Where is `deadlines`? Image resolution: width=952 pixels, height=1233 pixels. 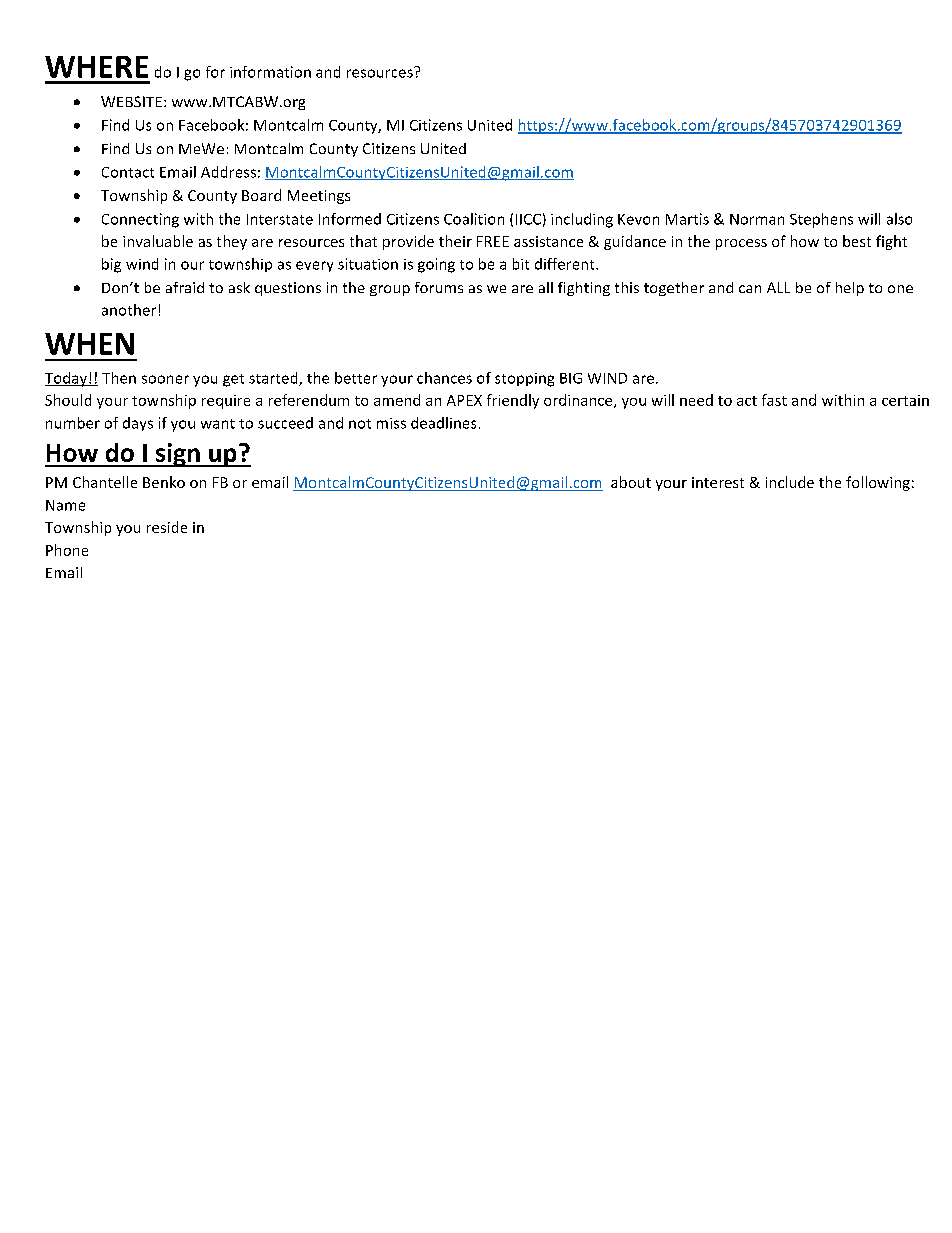 deadlines is located at coordinates (443, 423).
